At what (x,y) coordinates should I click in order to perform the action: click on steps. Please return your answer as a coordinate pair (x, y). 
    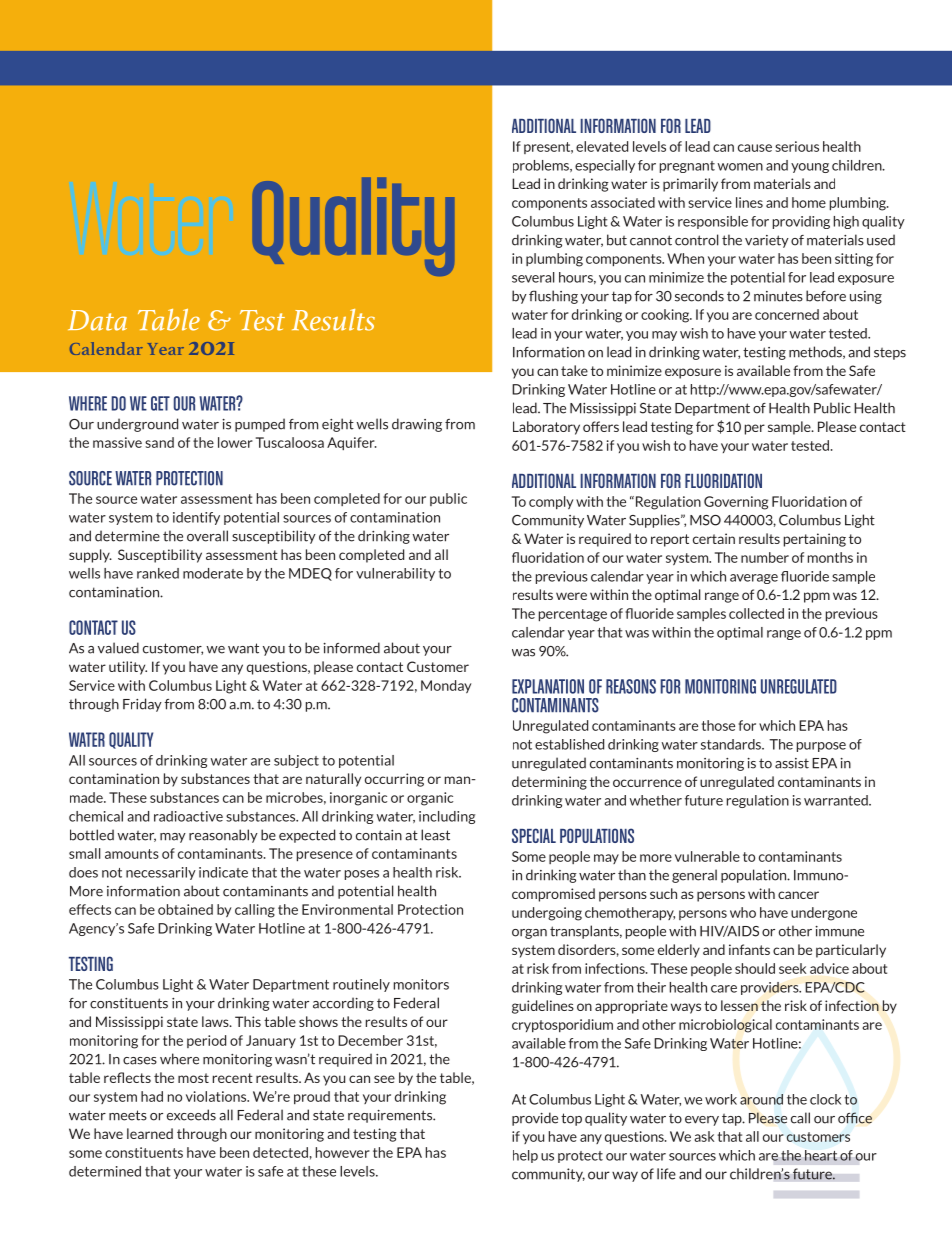
    Looking at the image, I should click on (890, 354).
